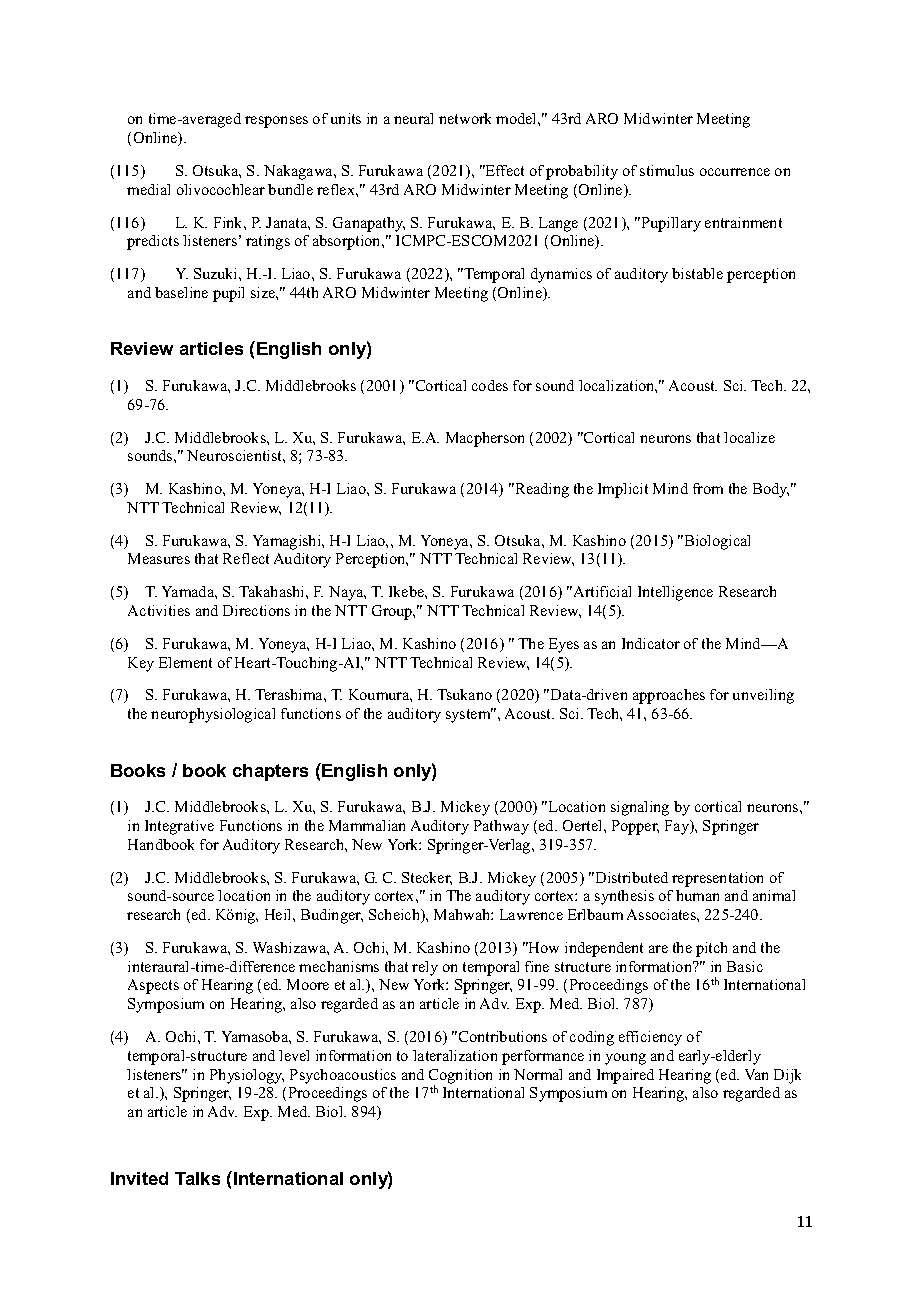 The image size is (924, 1308). Describe the element at coordinates (185, 662) in the screenshot. I see `Element` at that location.
